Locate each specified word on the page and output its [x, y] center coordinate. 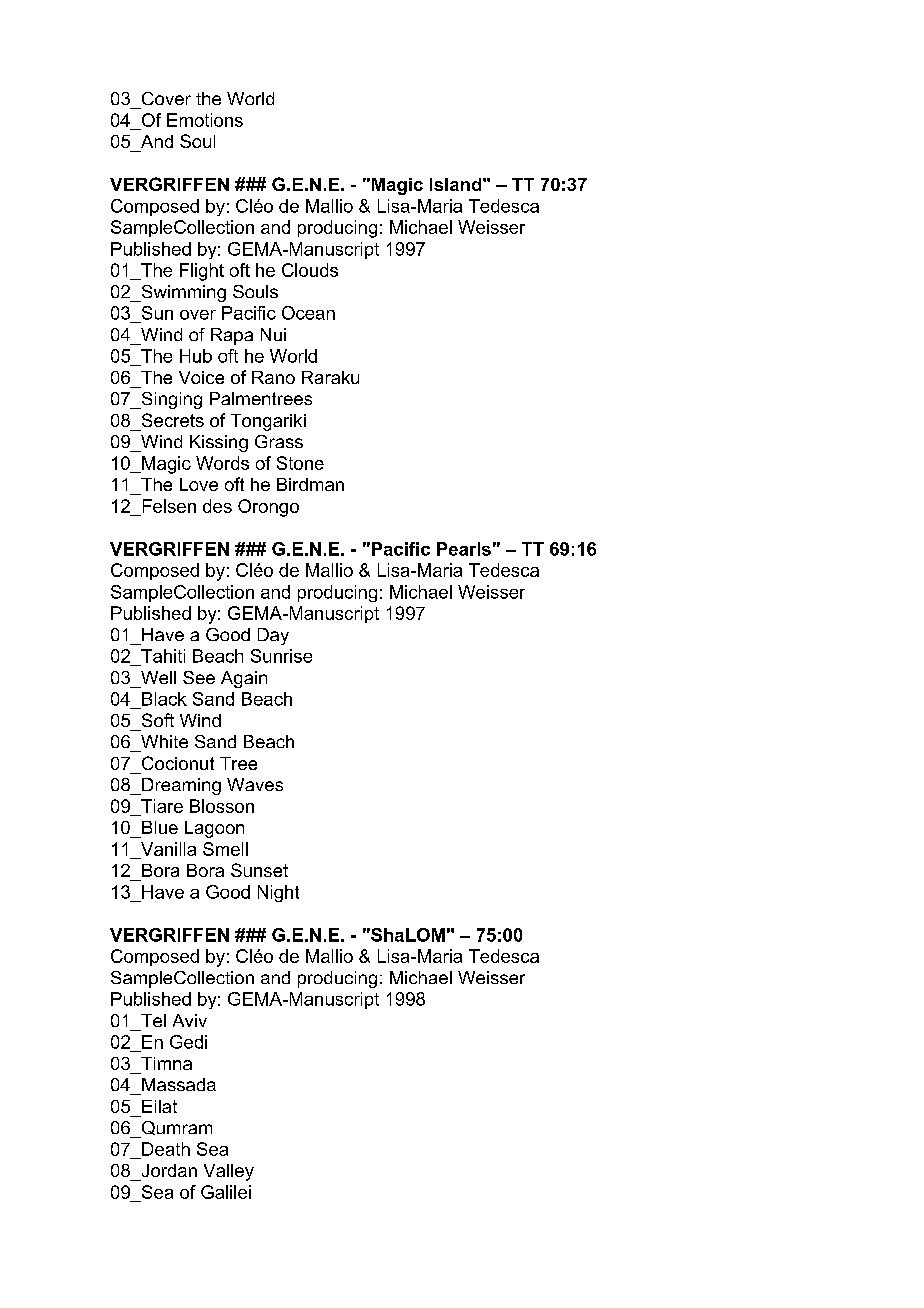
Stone [300, 463]
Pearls [464, 549]
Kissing [219, 443]
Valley [229, 1172]
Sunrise [281, 656]
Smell [225, 849]
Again [244, 679]
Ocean [308, 313]
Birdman [310, 484]
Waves [255, 784]
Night [278, 893]
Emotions [205, 120]
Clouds [310, 270]
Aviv [190, 1020]
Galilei [226, 1192]
